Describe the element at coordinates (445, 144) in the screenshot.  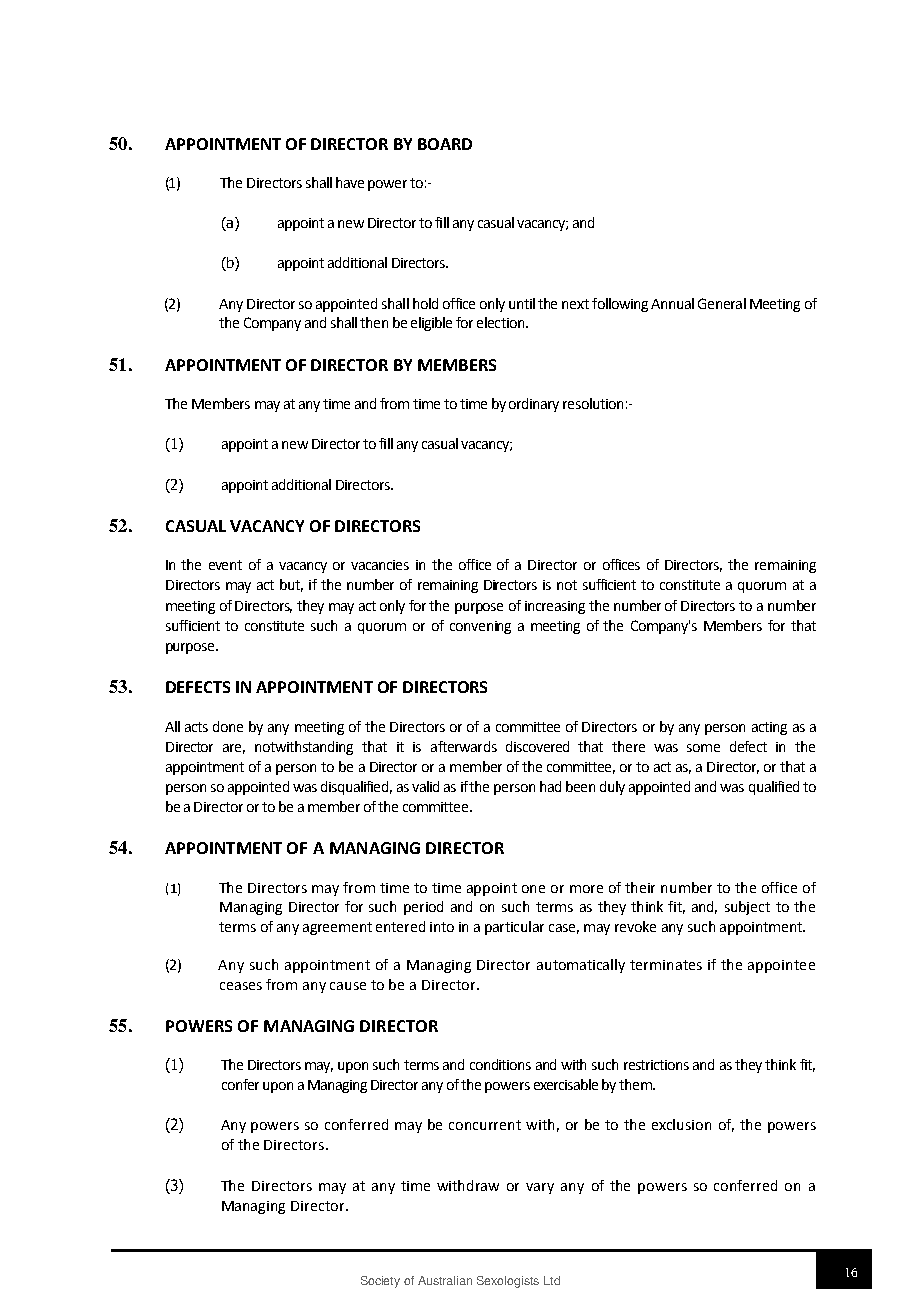
I see `BOARD` at that location.
